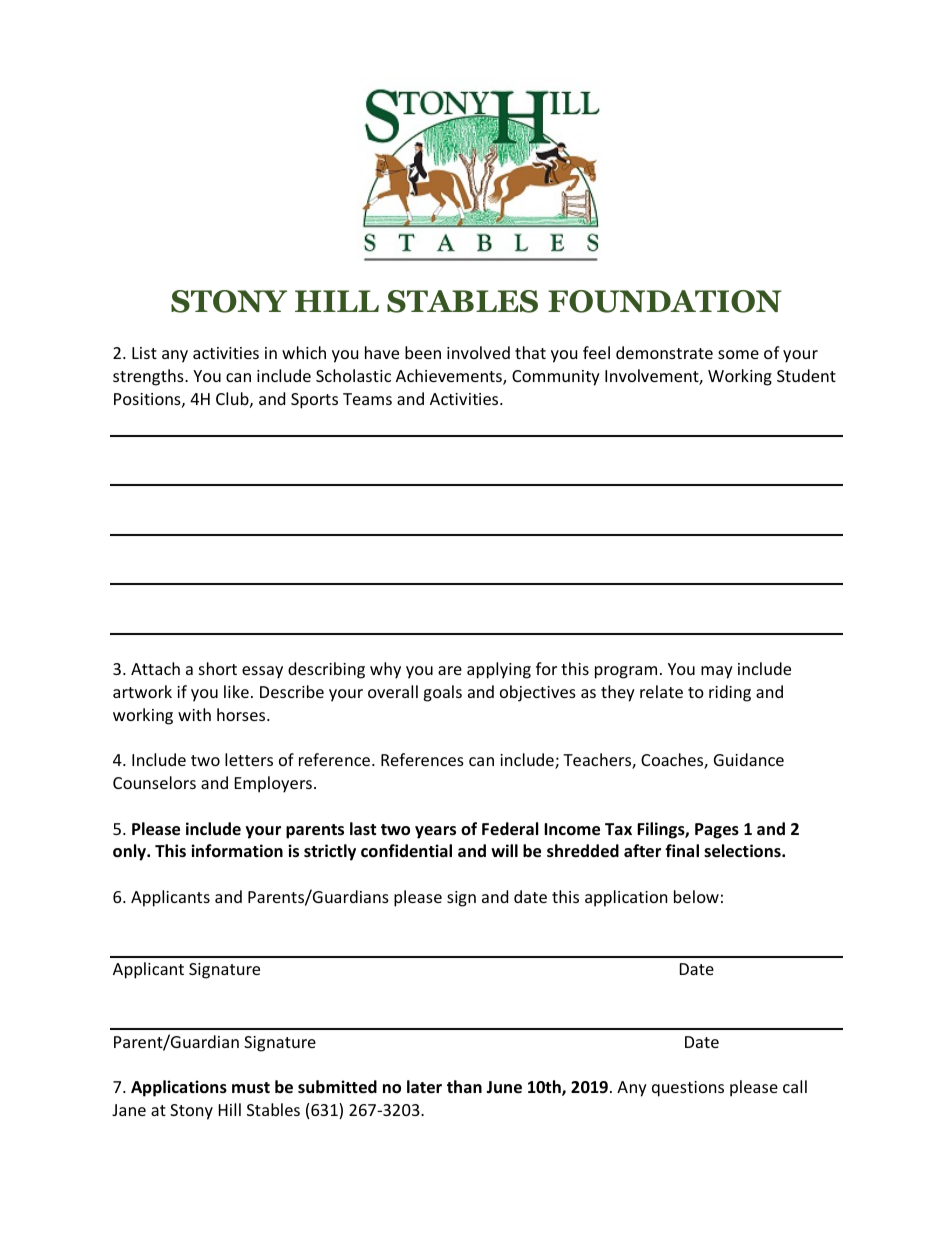  I want to click on must, so click(251, 1088).
